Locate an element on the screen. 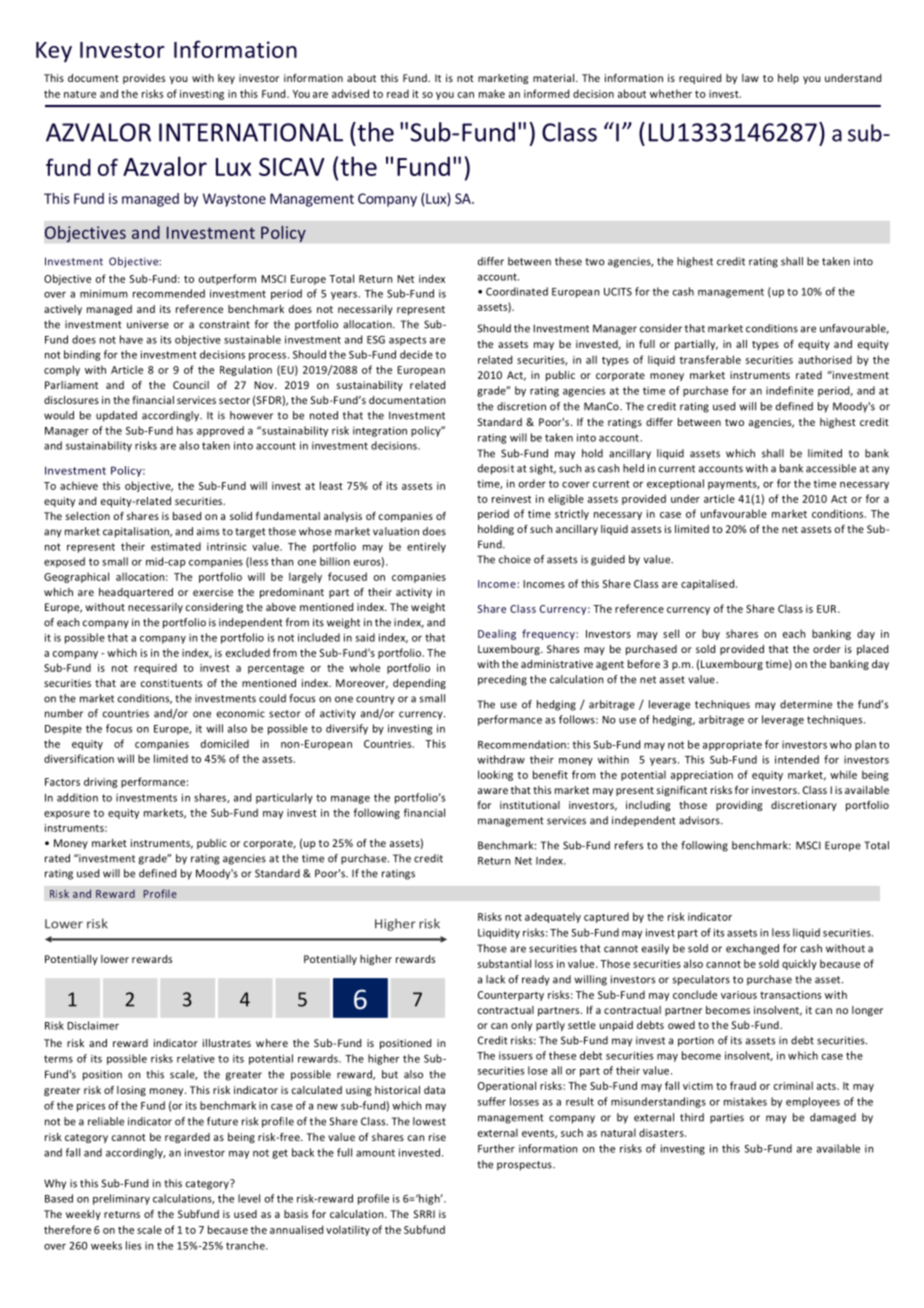 The height and width of the screenshot is (1308, 924). constituents is located at coordinates (171, 683).
